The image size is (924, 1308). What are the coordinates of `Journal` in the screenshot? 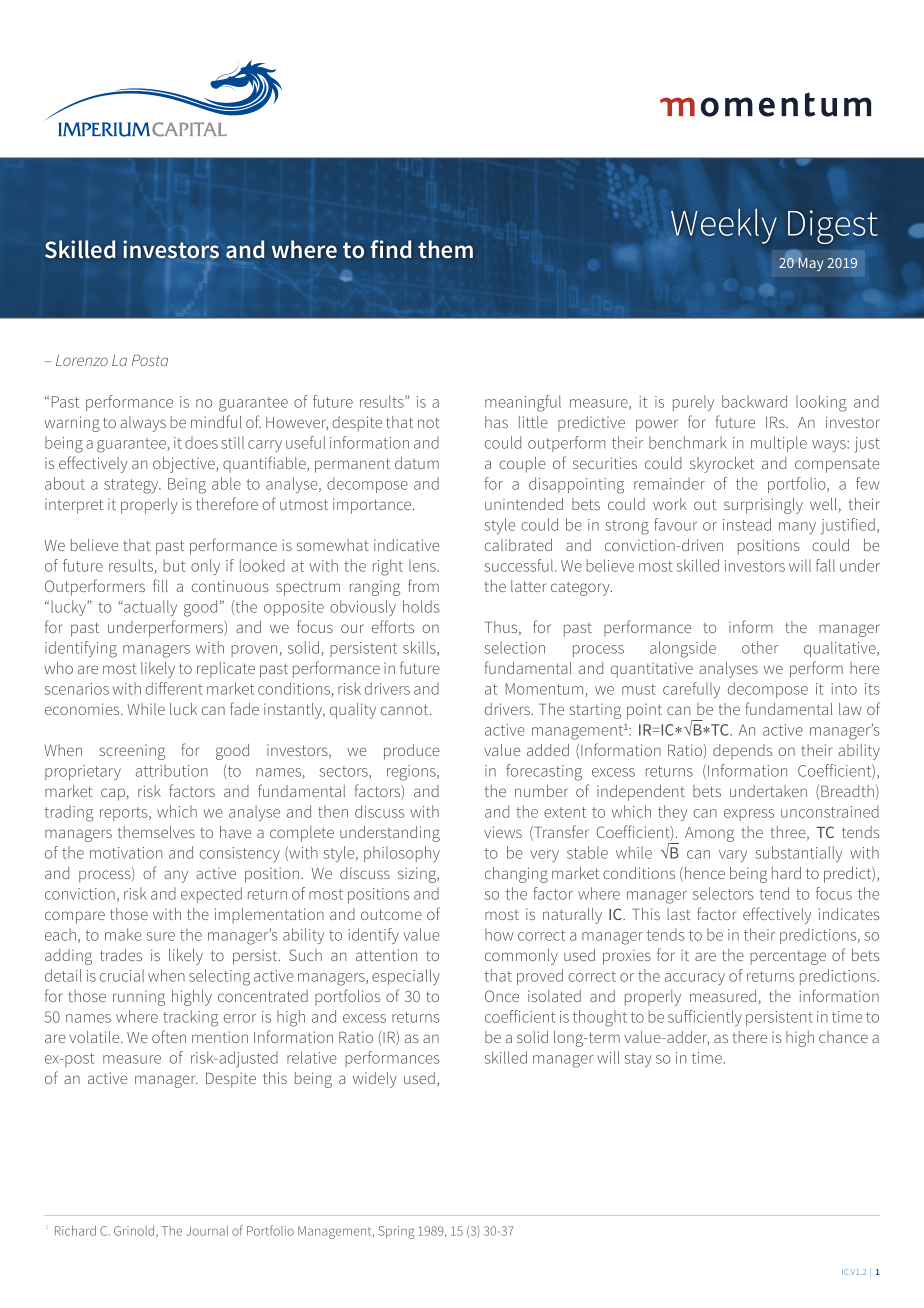 It's located at (207, 1230).
